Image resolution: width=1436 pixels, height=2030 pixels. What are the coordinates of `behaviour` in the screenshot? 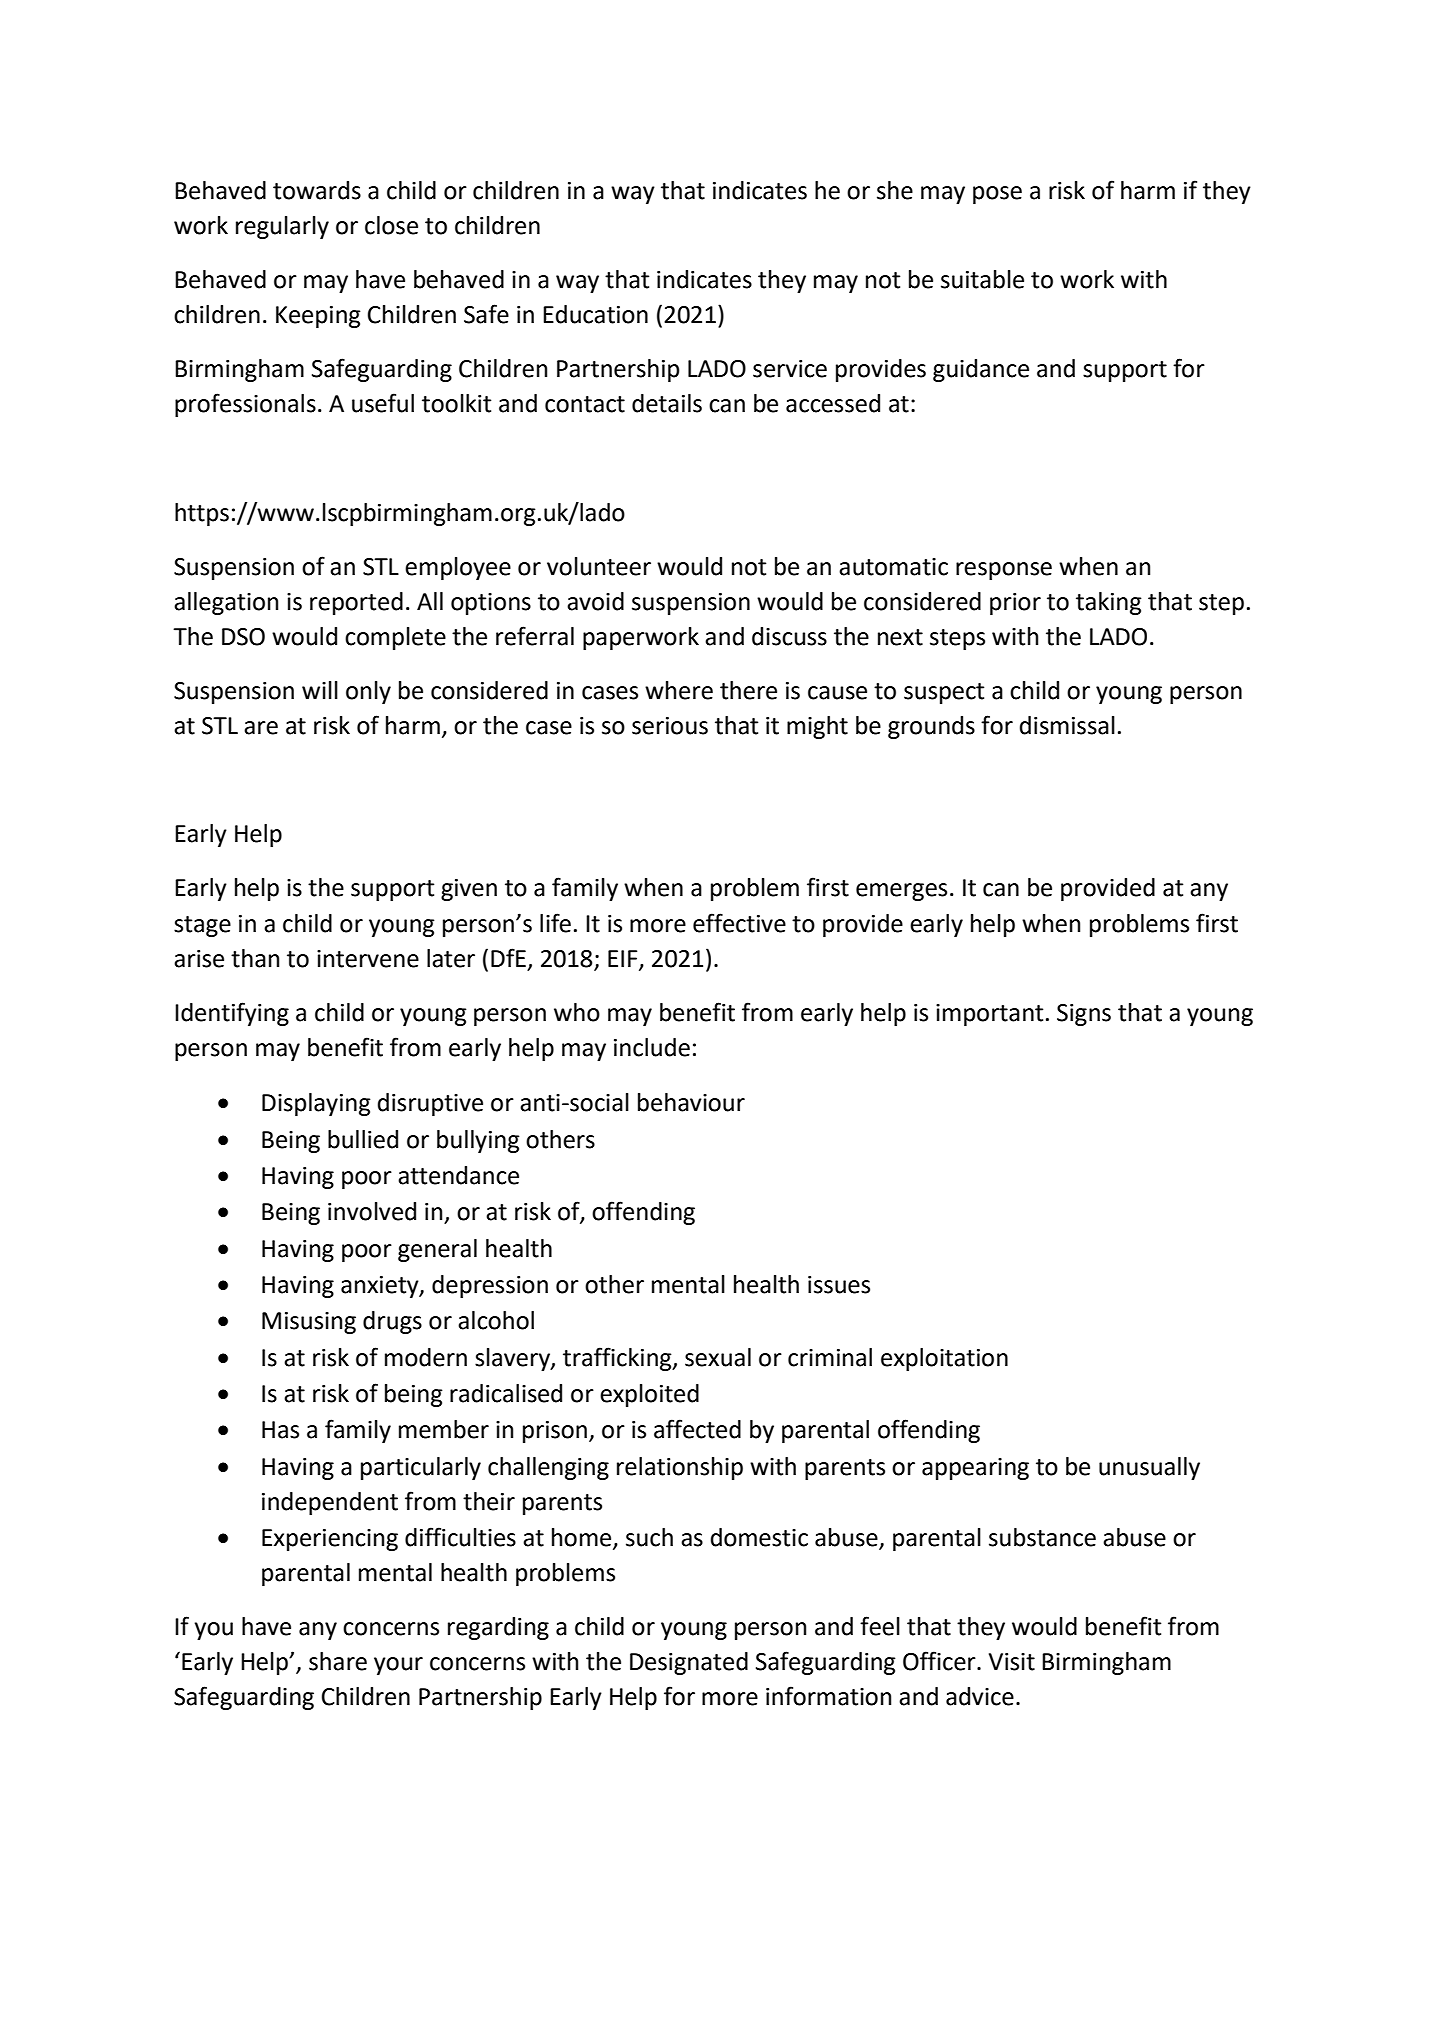 It's located at (691, 1102).
